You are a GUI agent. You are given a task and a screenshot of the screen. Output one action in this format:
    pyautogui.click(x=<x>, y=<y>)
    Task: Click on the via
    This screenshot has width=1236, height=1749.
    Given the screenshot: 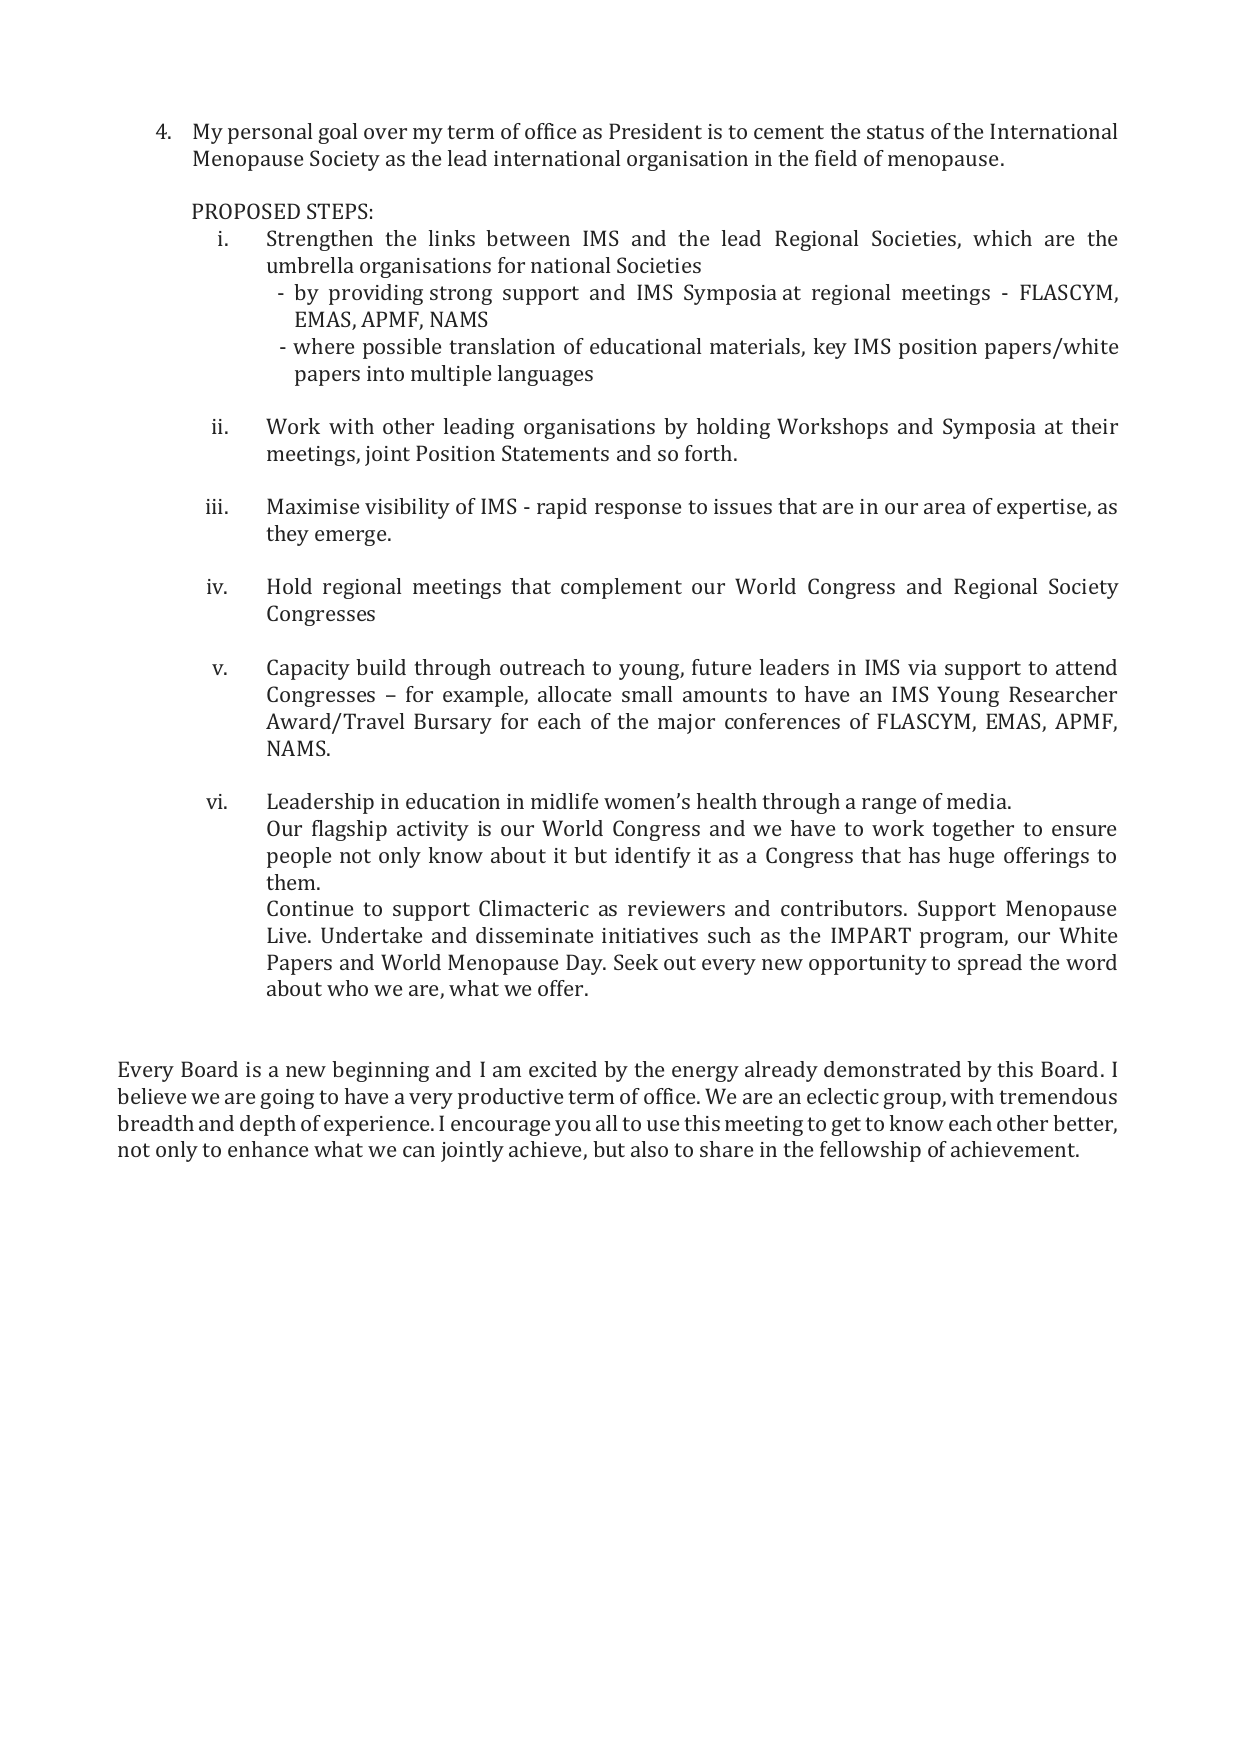 What is the action you would take?
    pyautogui.click(x=922, y=667)
